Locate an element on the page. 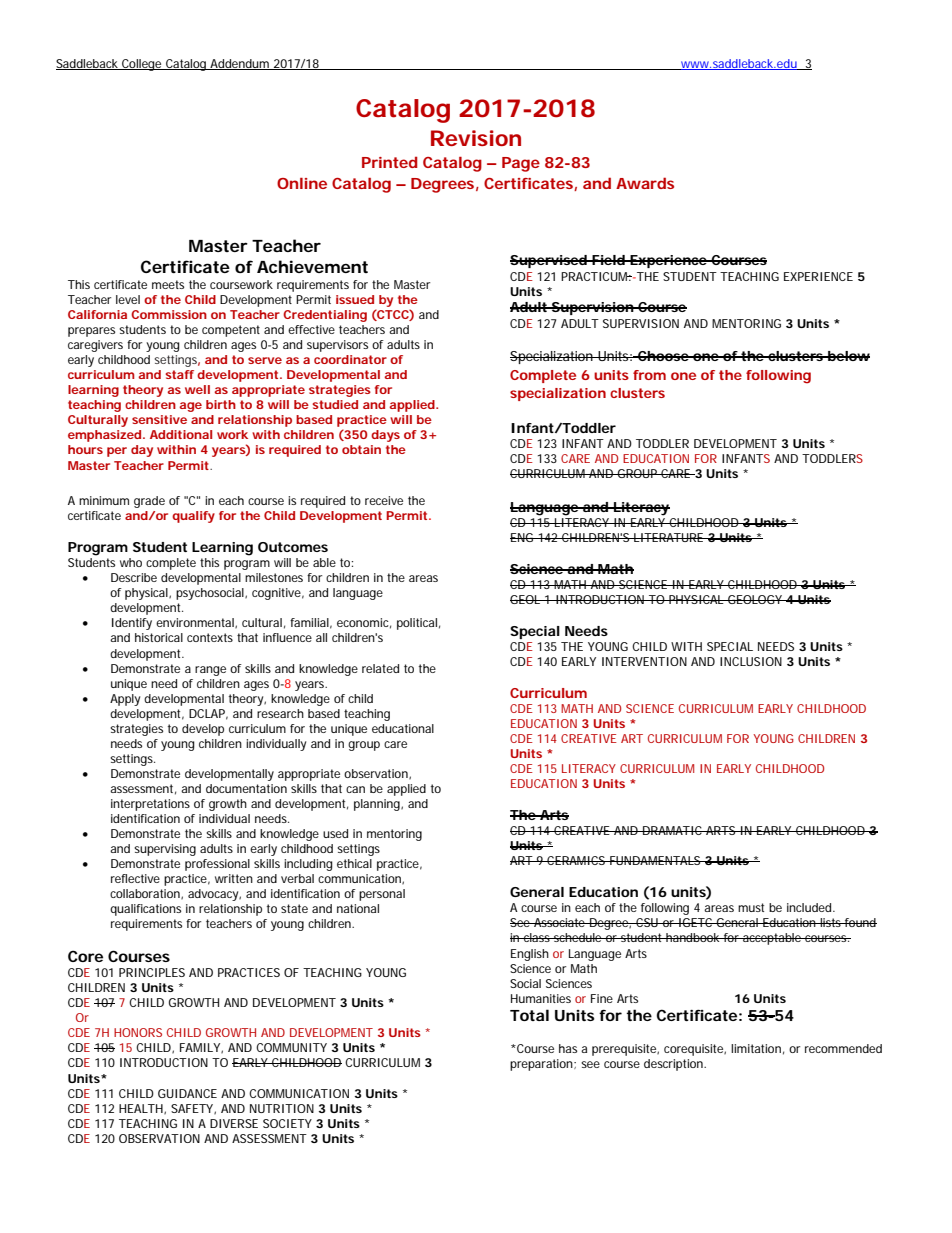  supervising is located at coordinates (165, 850).
